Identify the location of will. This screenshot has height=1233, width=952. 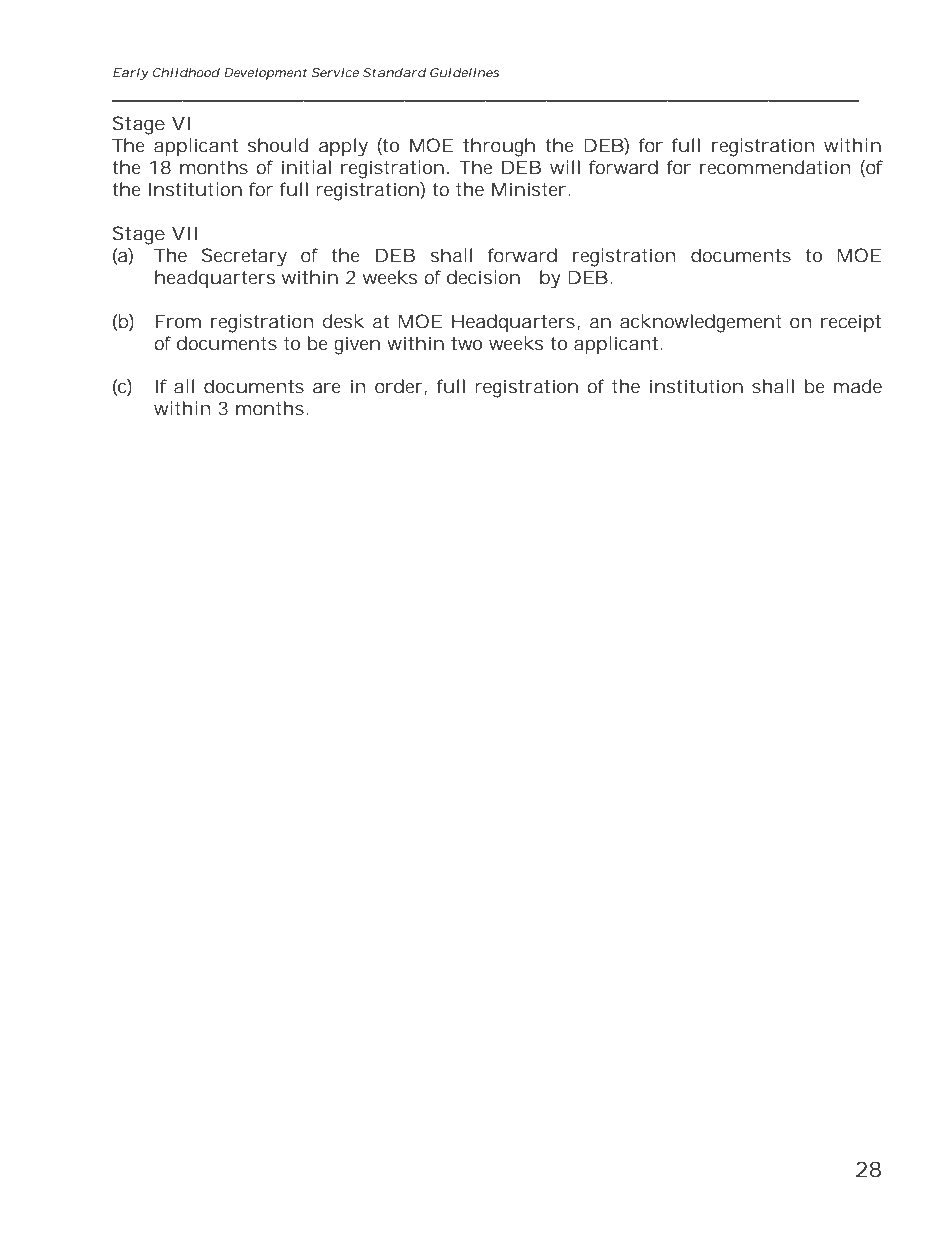
(565, 167).
